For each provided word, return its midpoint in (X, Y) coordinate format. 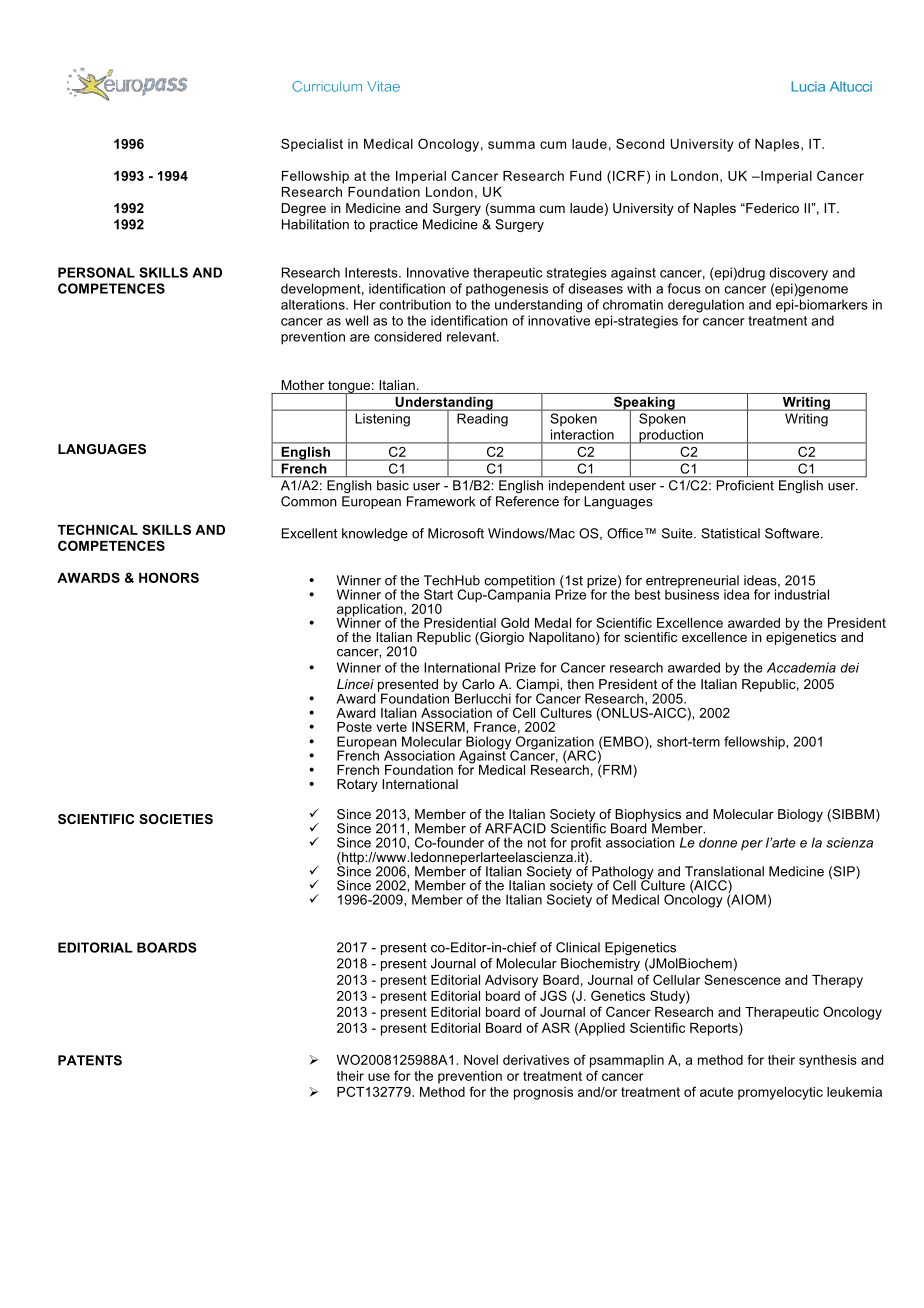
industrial (802, 594)
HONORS (169, 577)
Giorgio (501, 638)
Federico (771, 208)
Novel (481, 1060)
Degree (304, 209)
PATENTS (90, 1060)
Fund (585, 176)
